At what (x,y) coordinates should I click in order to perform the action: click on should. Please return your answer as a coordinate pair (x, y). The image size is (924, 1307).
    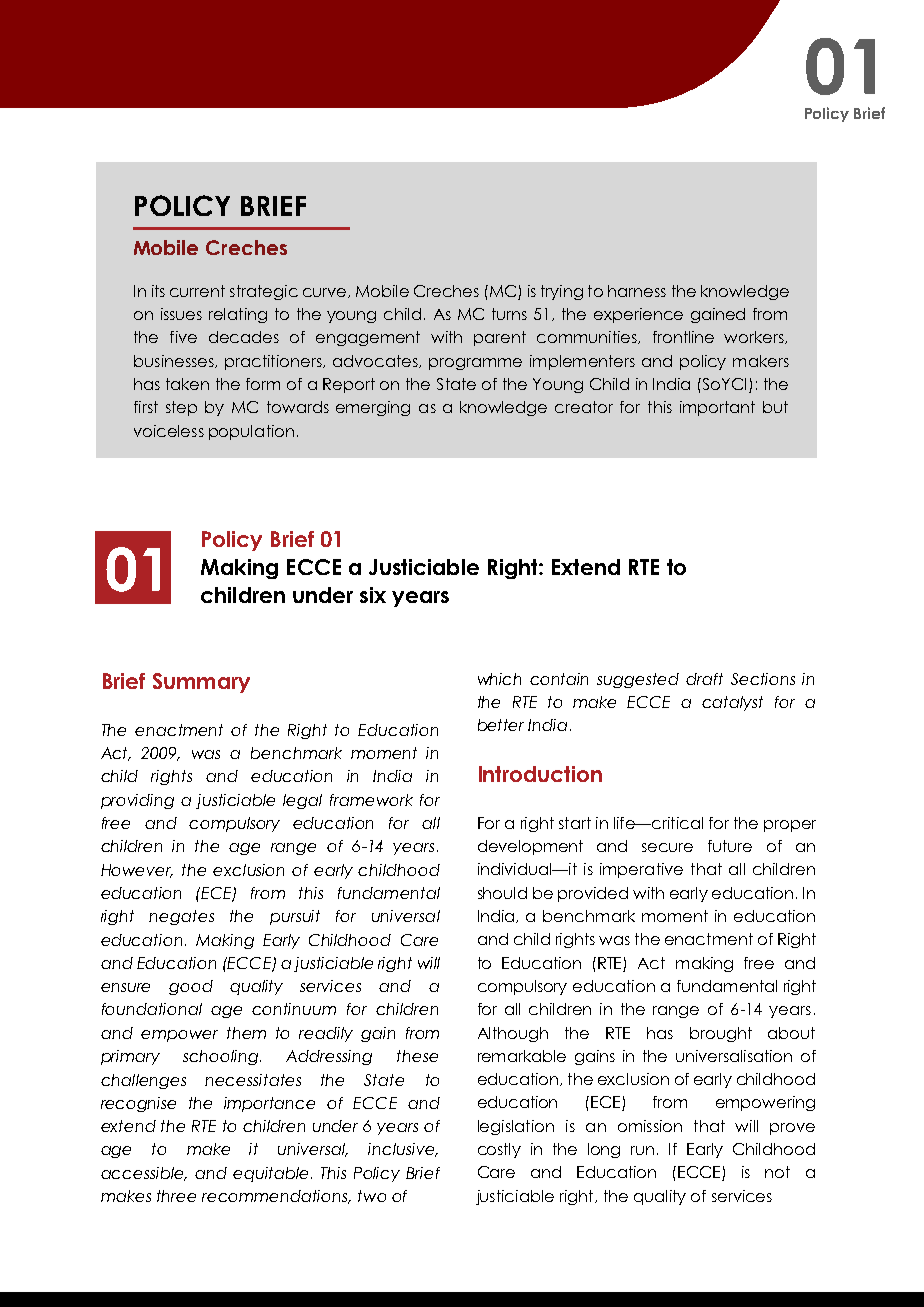
    Looking at the image, I should click on (502, 893).
